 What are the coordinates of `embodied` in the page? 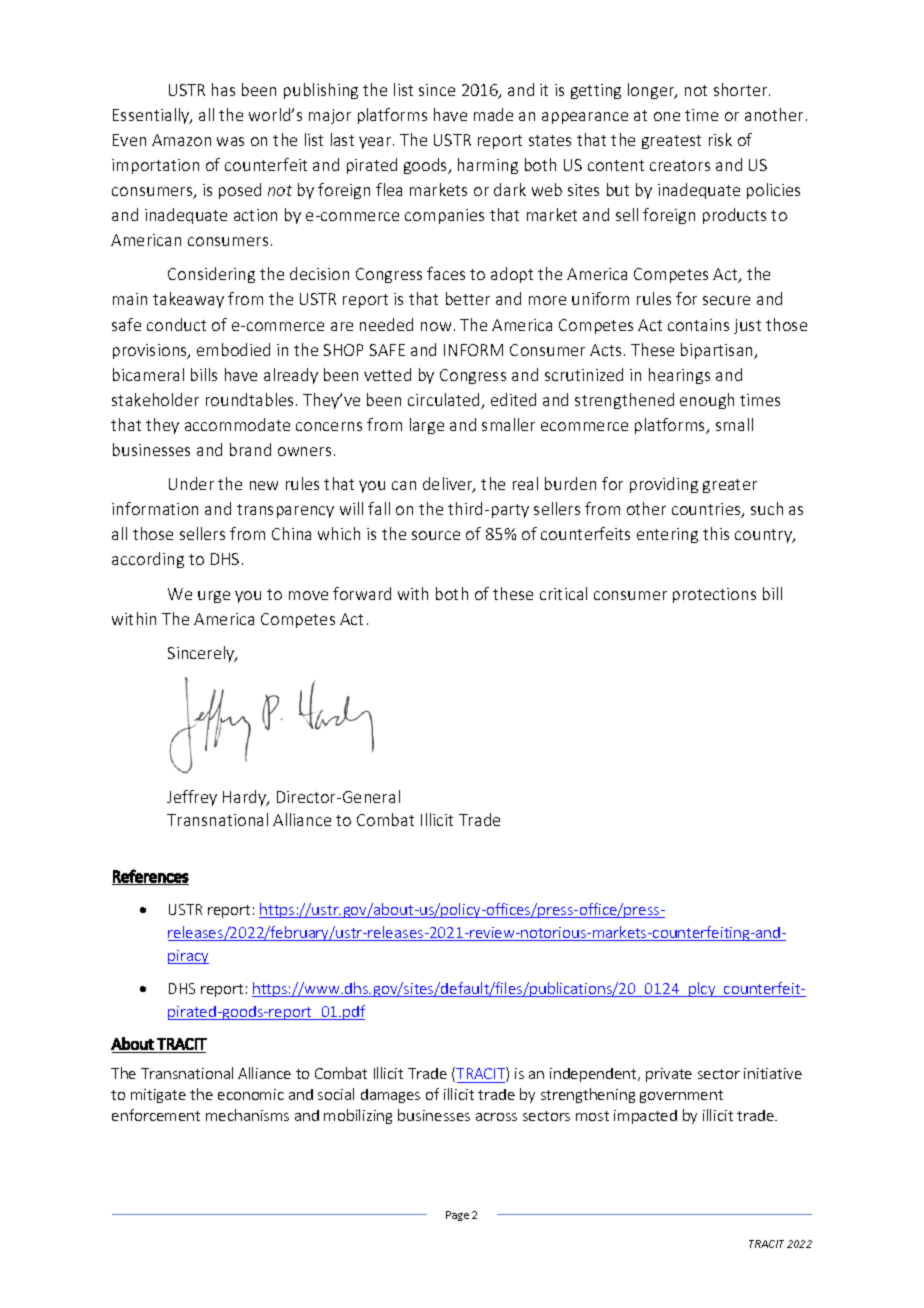 It's located at (233, 349).
